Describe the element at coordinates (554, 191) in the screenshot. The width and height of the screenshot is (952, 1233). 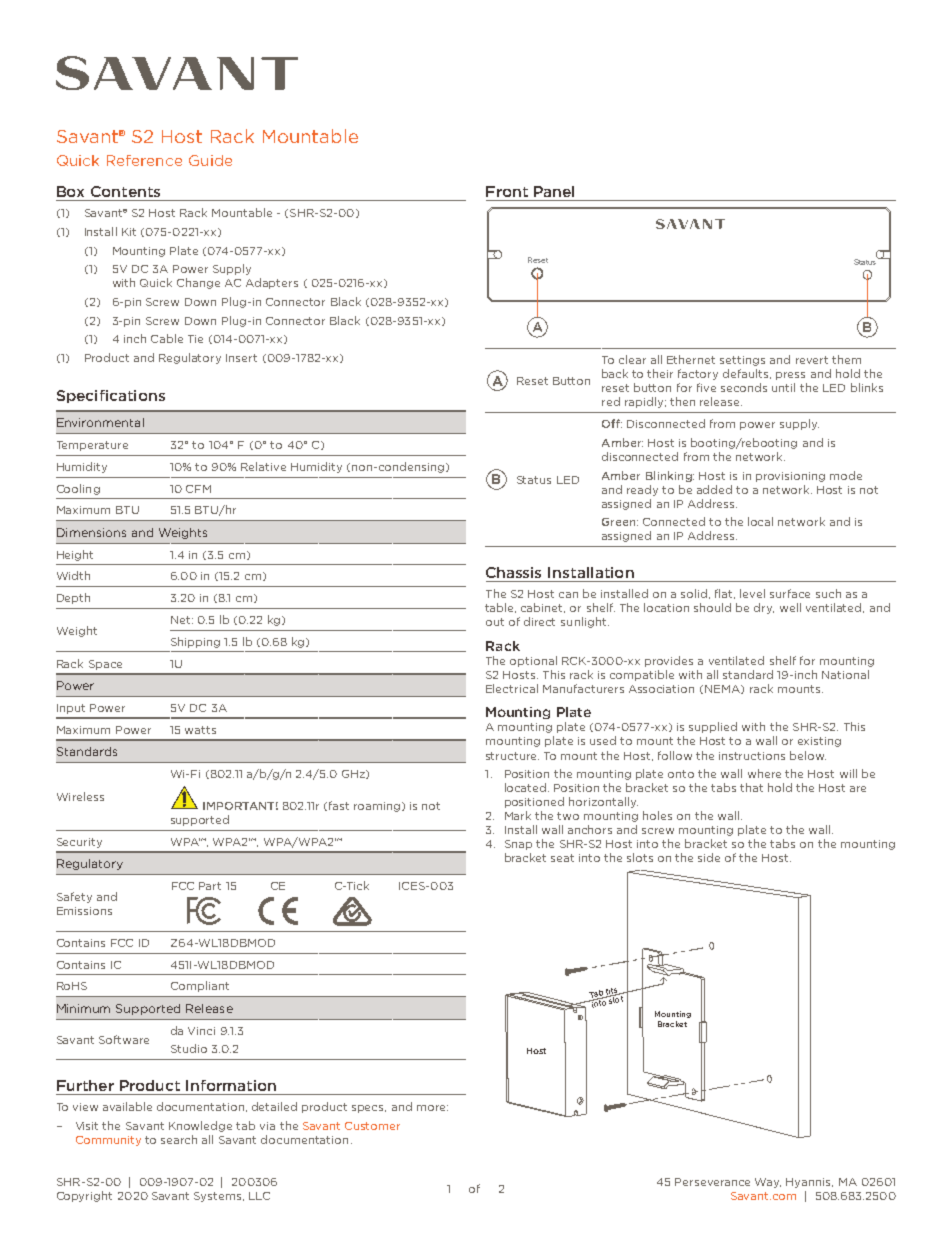
I see `Panel` at that location.
